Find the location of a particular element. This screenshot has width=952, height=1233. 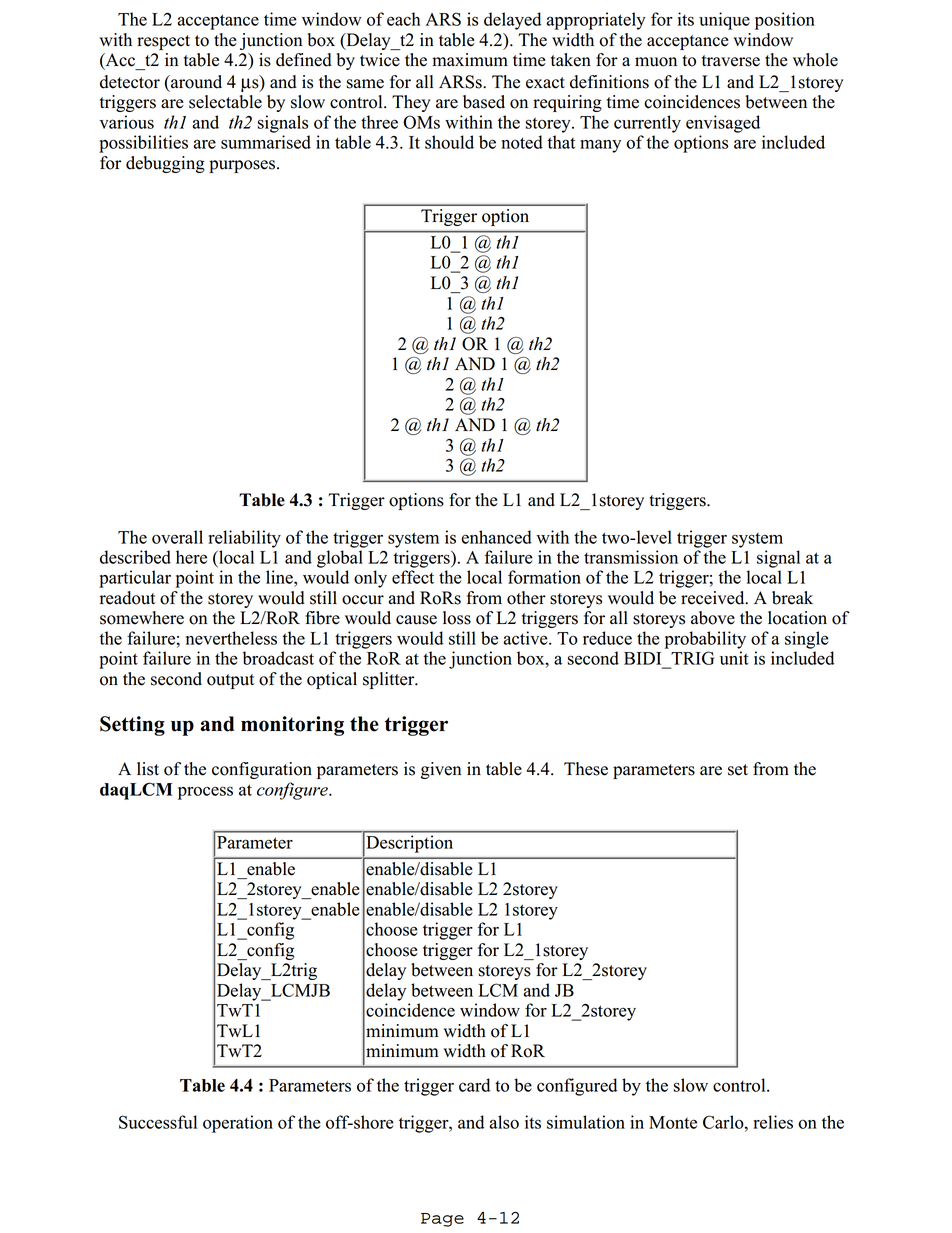

given is located at coordinates (441, 770).
